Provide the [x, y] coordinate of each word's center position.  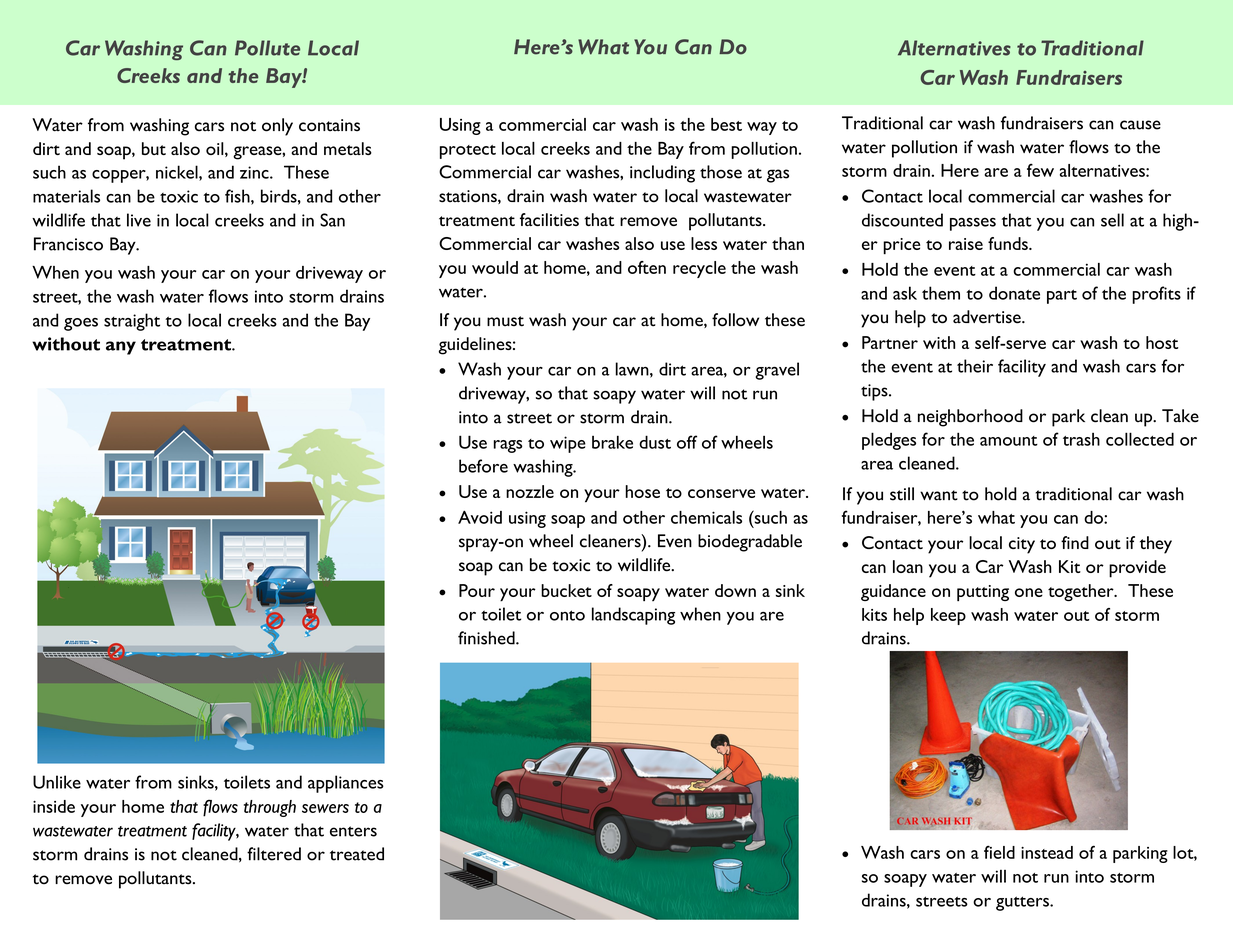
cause [1140, 125]
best [726, 124]
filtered [274, 854]
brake [612, 442]
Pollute [267, 48]
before [483, 466]
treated [357, 854]
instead [1047, 852]
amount [1009, 441]
